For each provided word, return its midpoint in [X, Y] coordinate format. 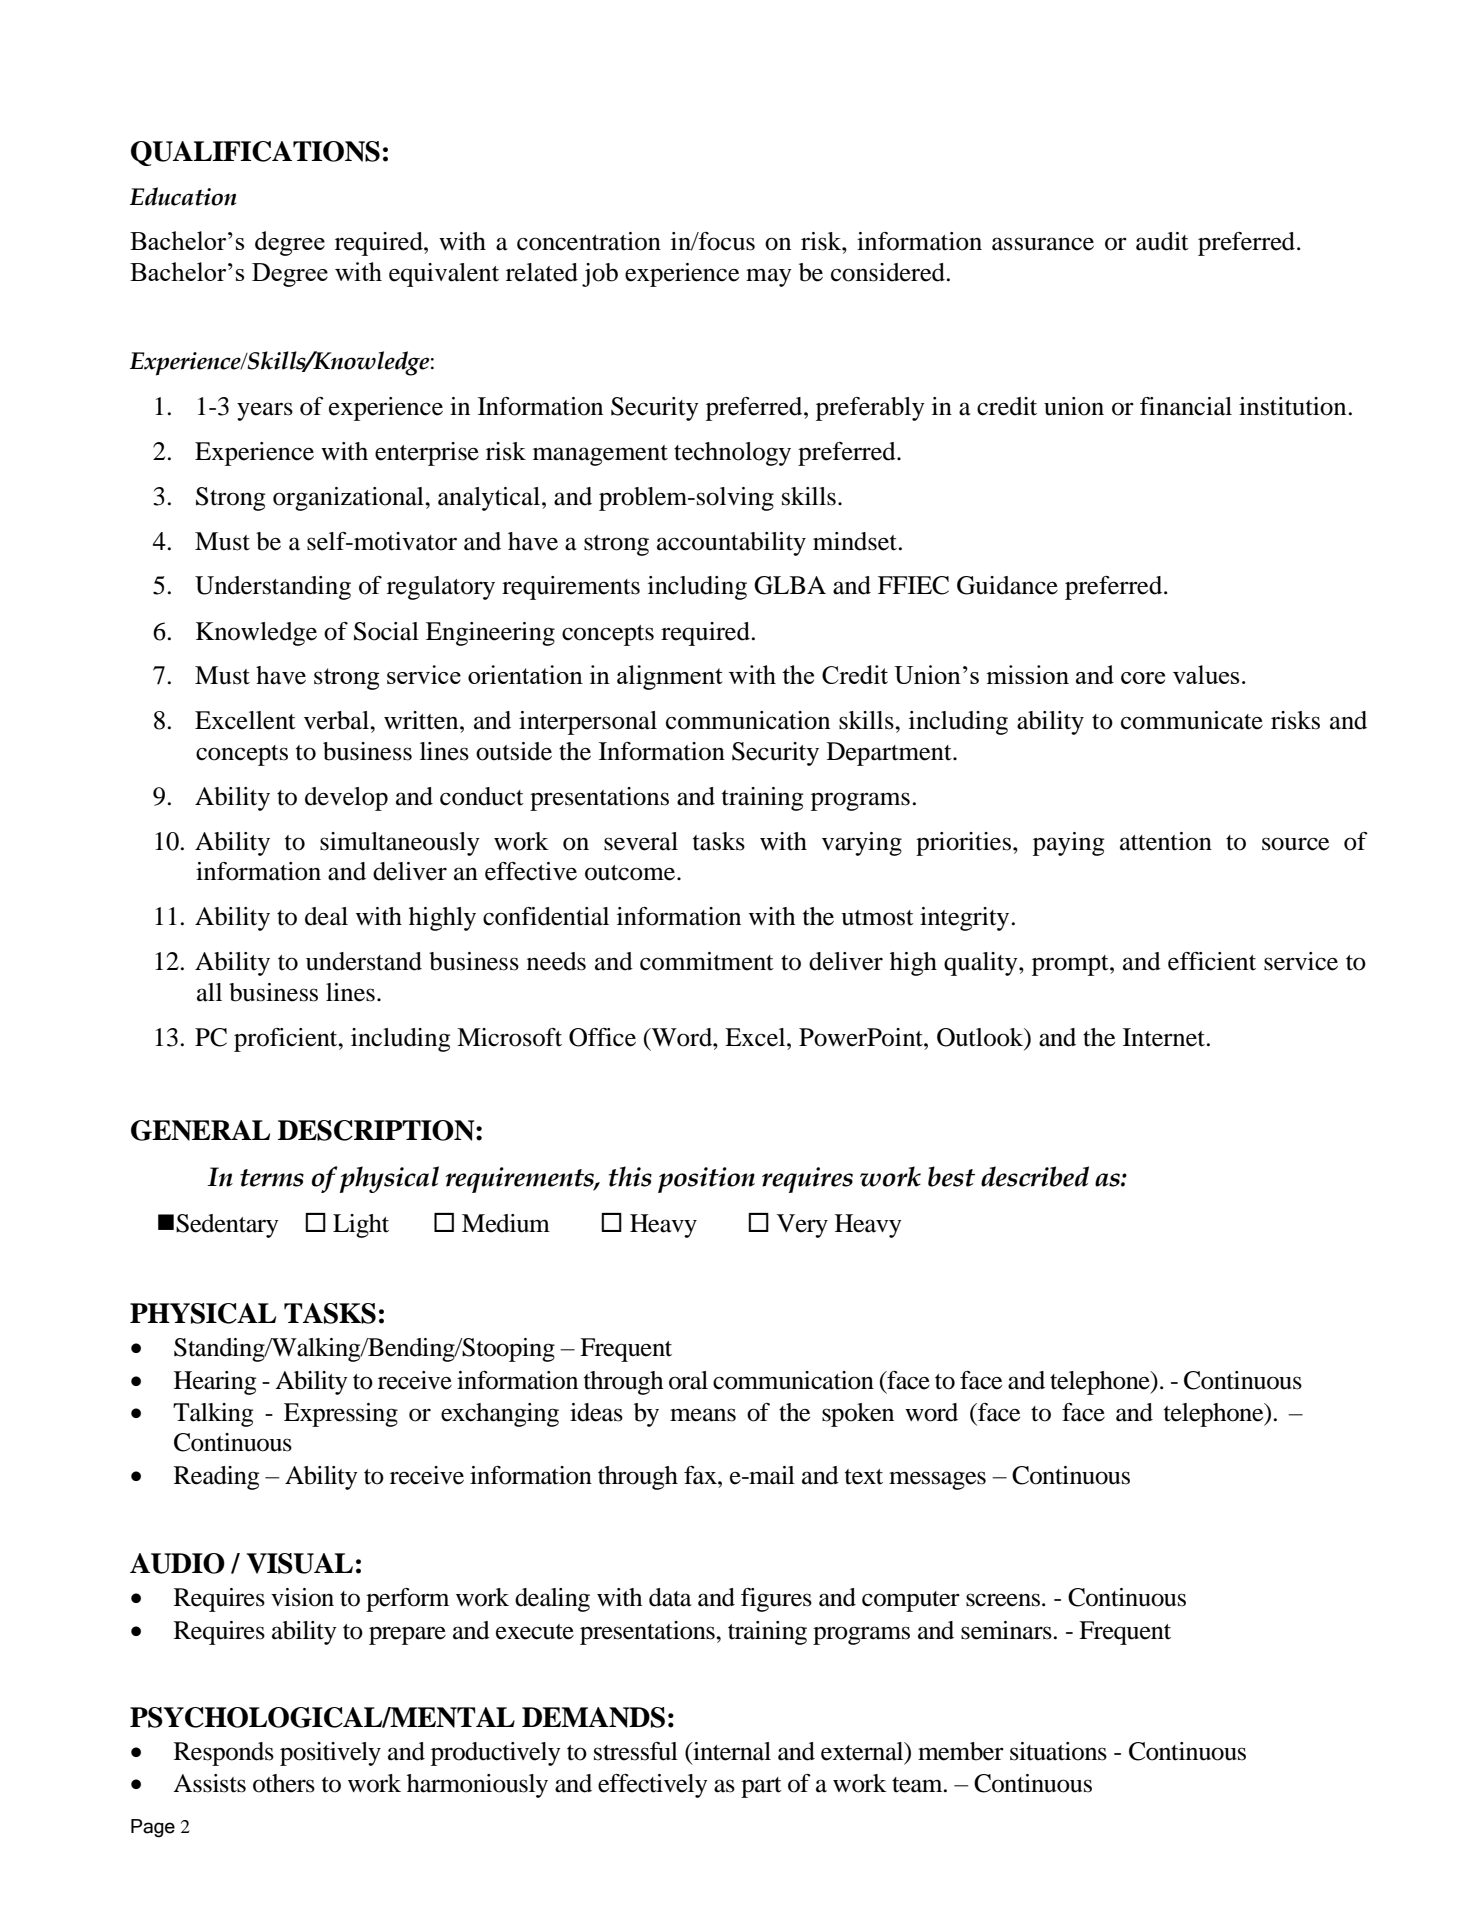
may [769, 277]
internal [731, 1751]
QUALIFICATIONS [255, 153]
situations [1058, 1751]
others [284, 1783]
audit [1162, 241]
